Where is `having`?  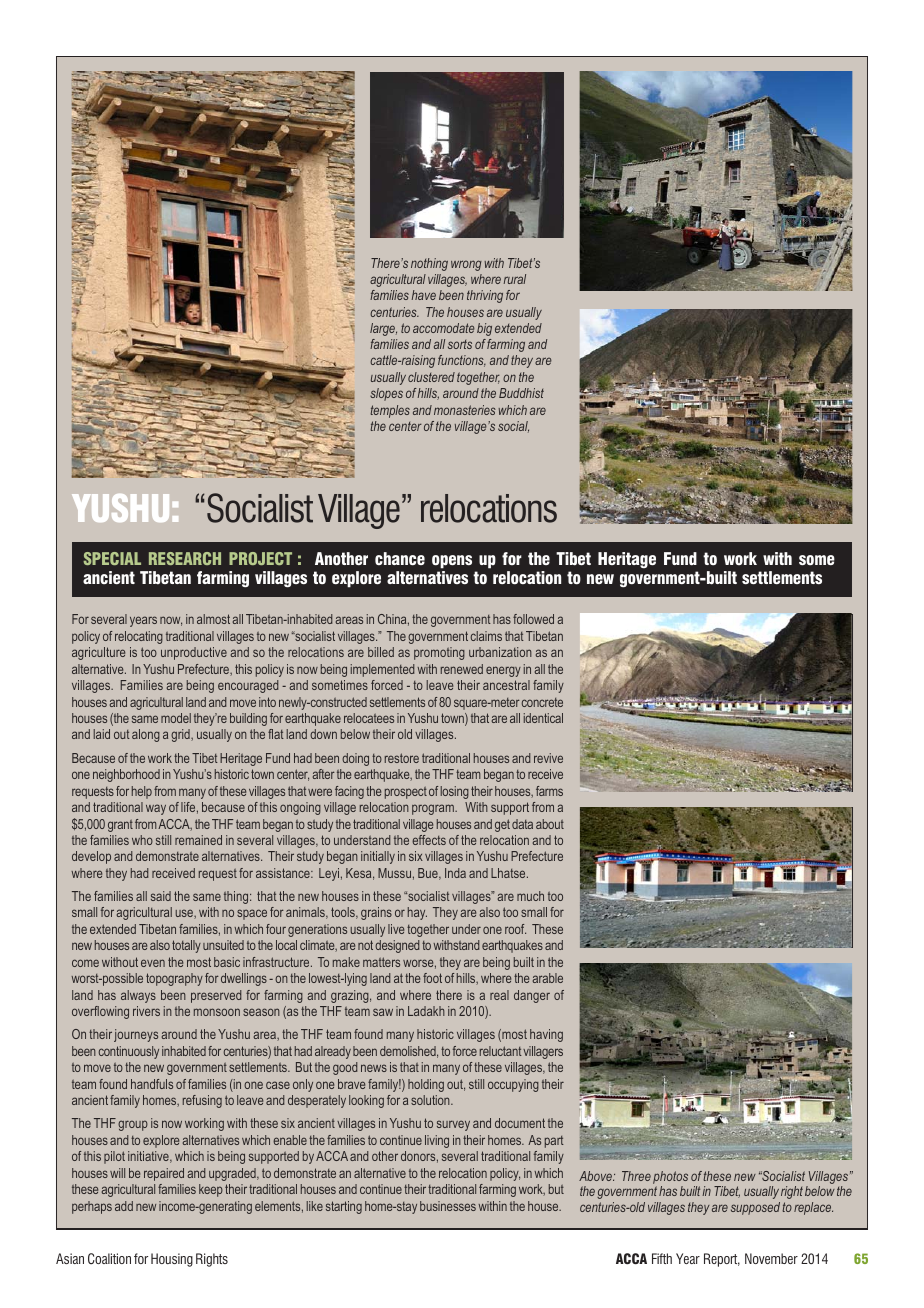 having is located at coordinates (546, 1035).
